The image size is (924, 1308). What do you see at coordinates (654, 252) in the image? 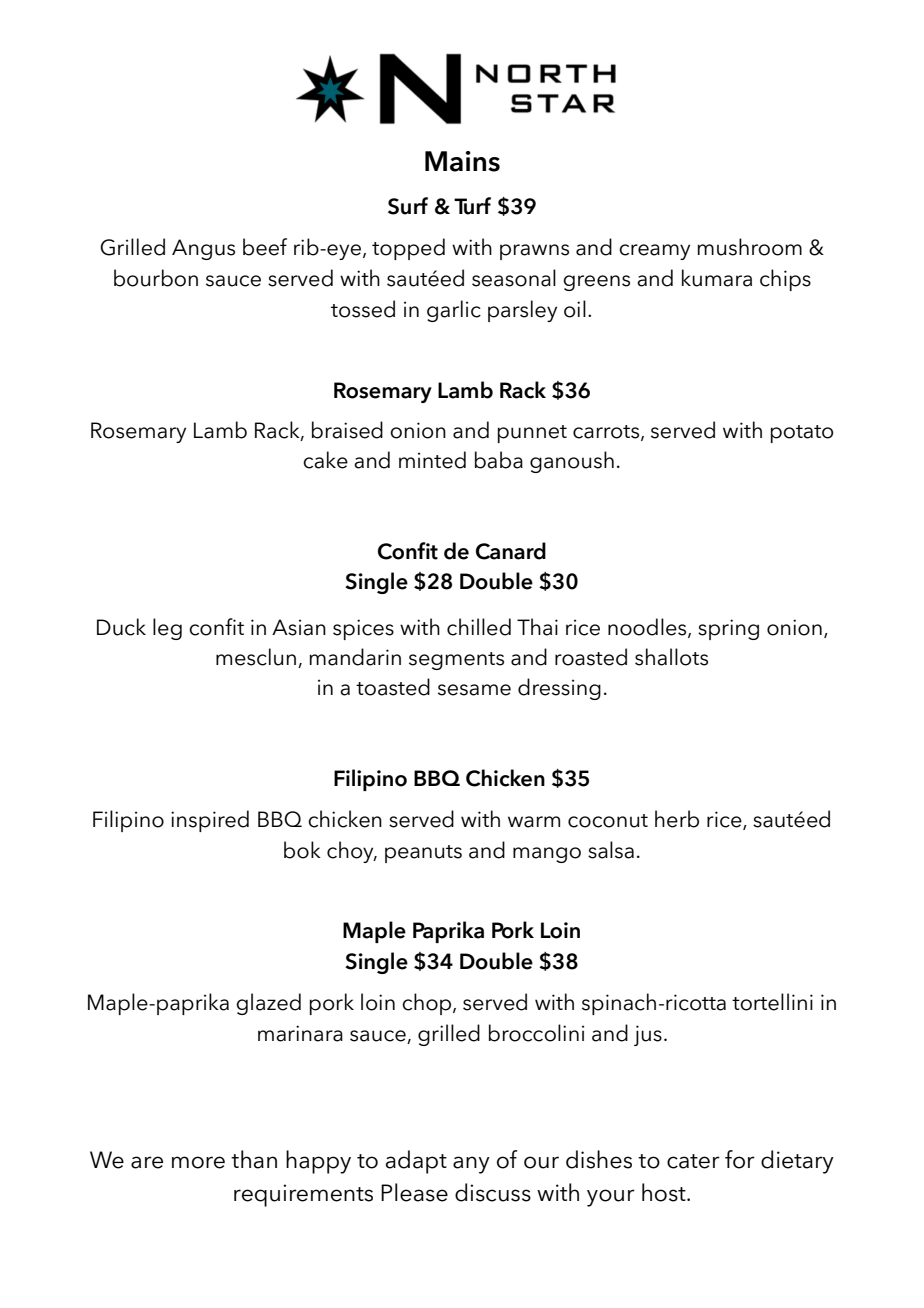
I see `creamy` at bounding box center [654, 252].
